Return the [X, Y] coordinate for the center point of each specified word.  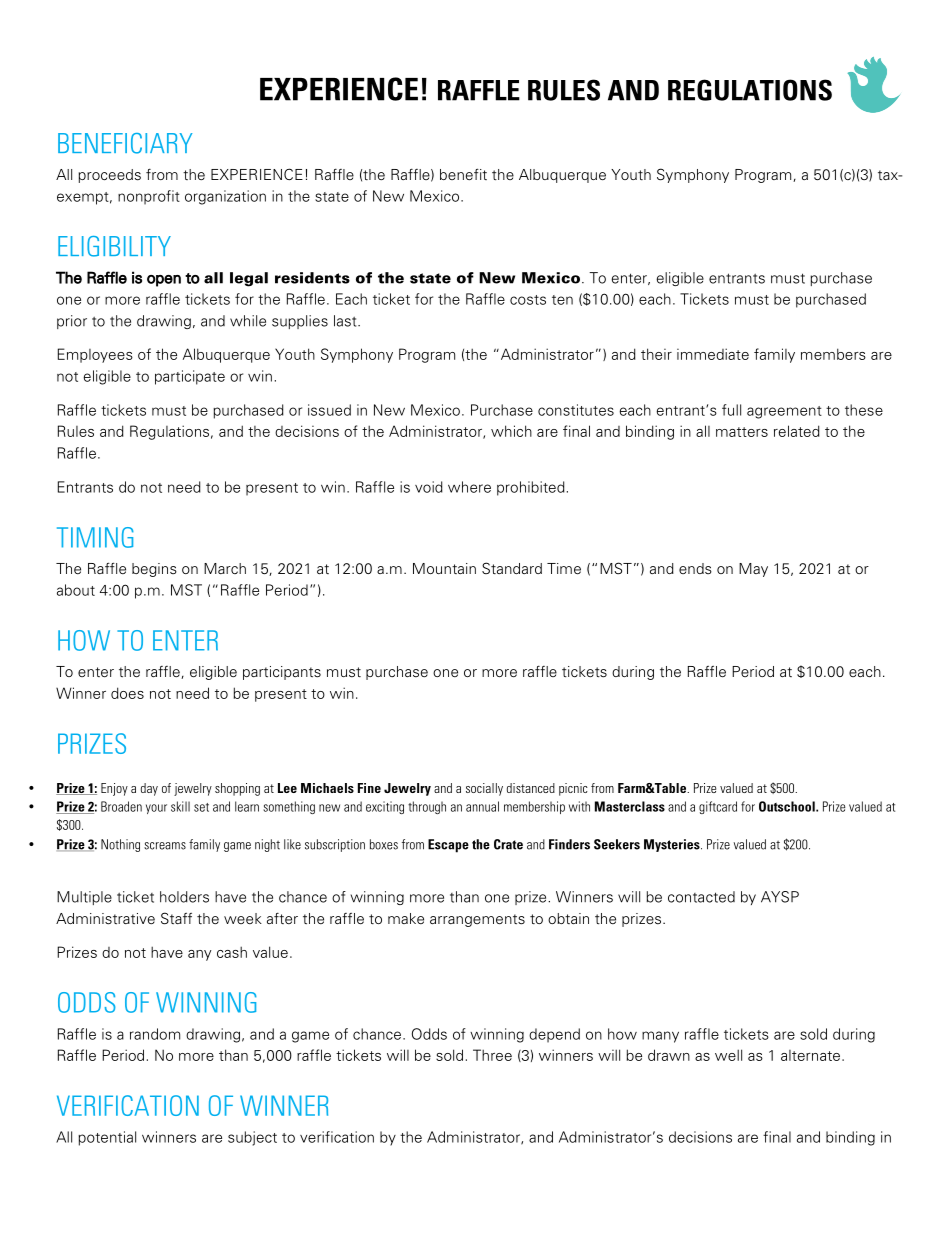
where [469, 487]
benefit [463, 174]
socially [484, 789]
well [728, 1055]
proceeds [109, 176]
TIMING [95, 537]
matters [742, 432]
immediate [713, 354]
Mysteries [673, 845]
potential [107, 1138]
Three [492, 1055]
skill [180, 806]
